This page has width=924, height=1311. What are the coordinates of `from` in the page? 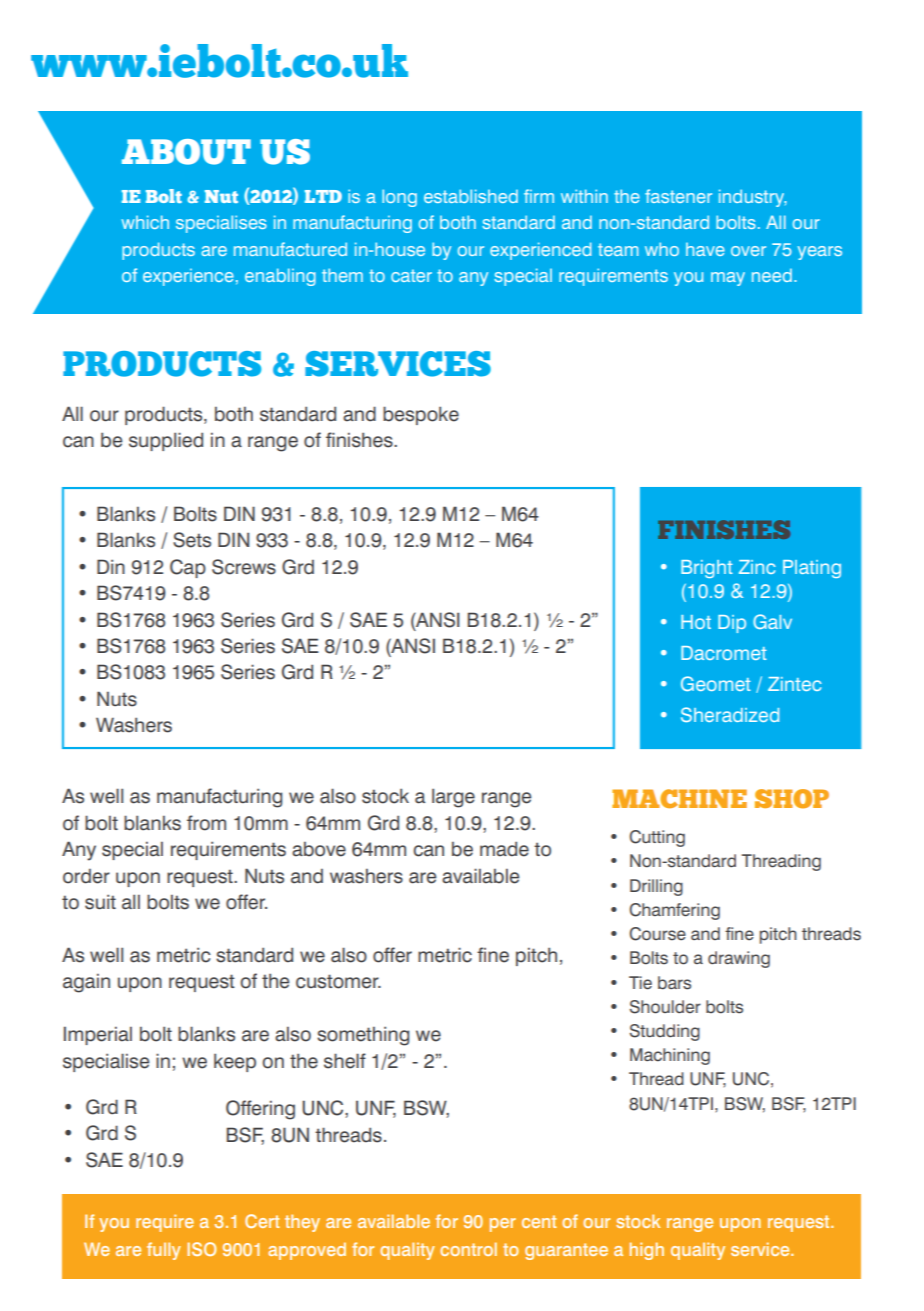 It's located at (206, 823).
